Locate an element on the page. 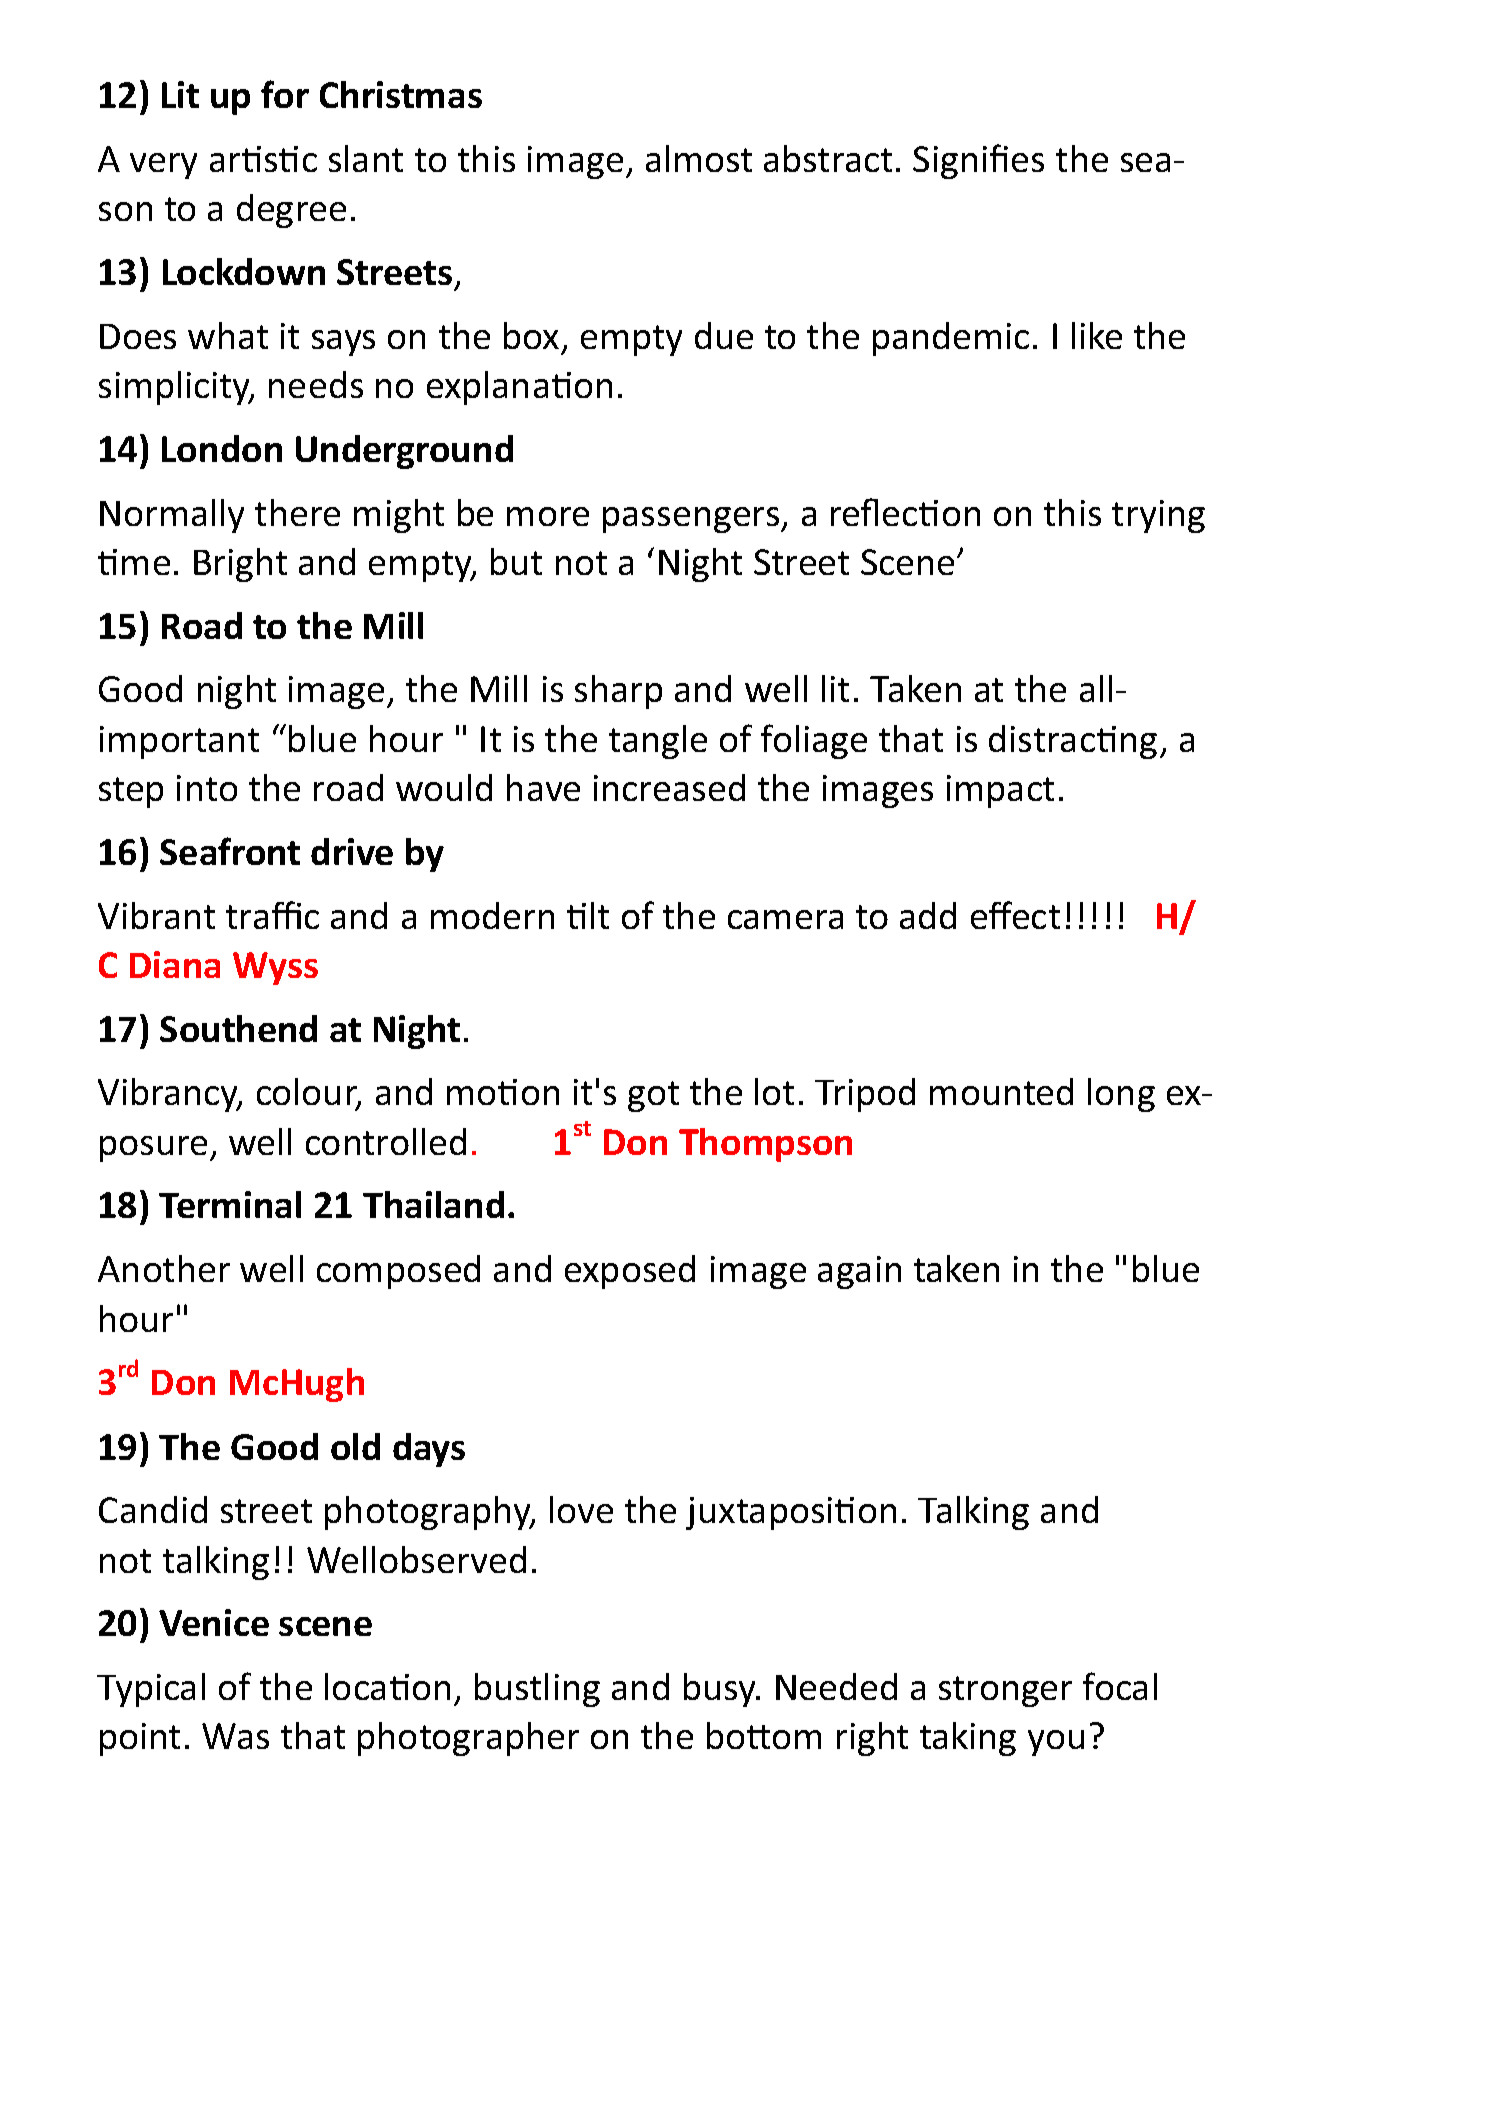 This page has width=1491, height=2109. trying is located at coordinates (1158, 516).
